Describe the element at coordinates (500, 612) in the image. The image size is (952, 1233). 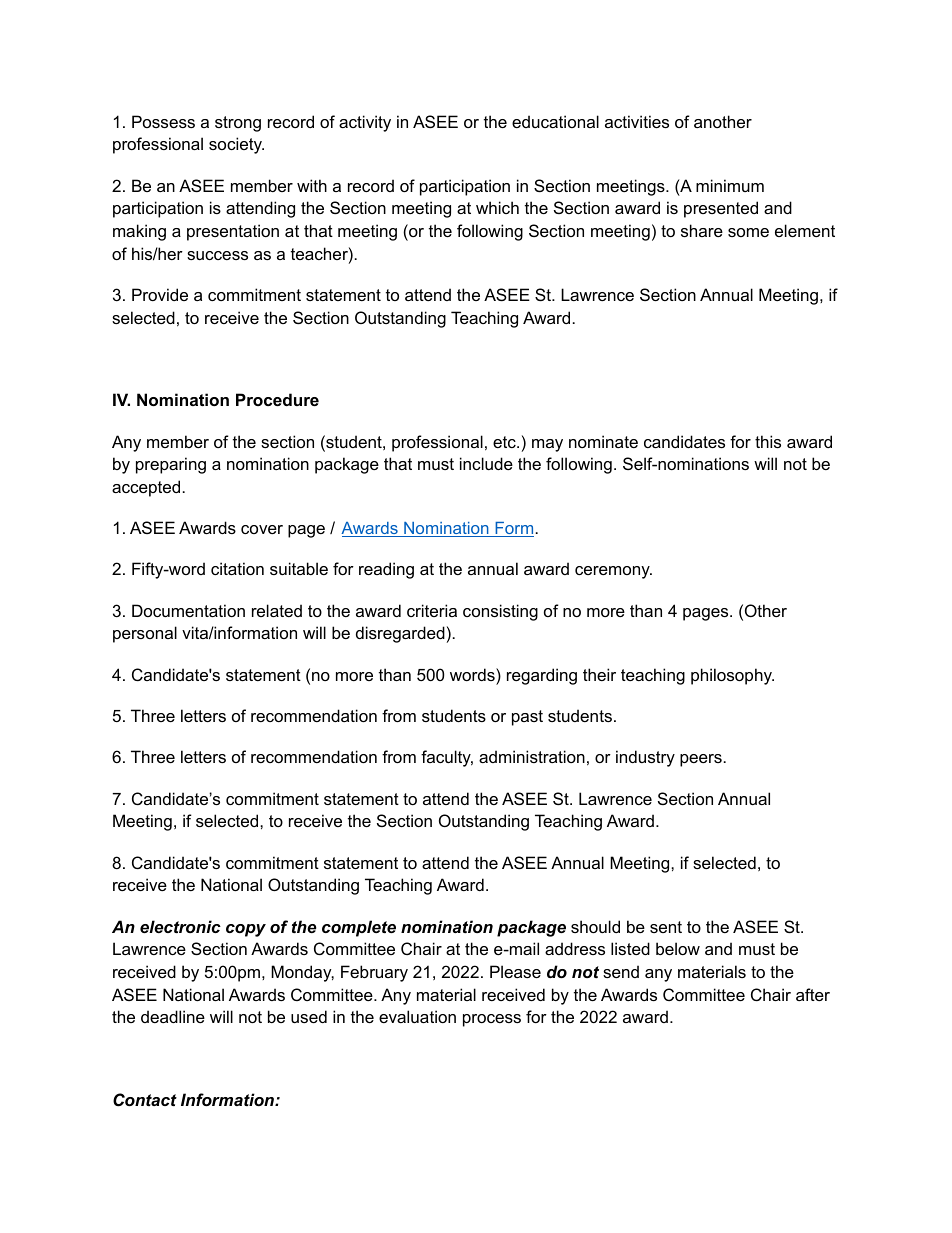
I see `consisting` at that location.
